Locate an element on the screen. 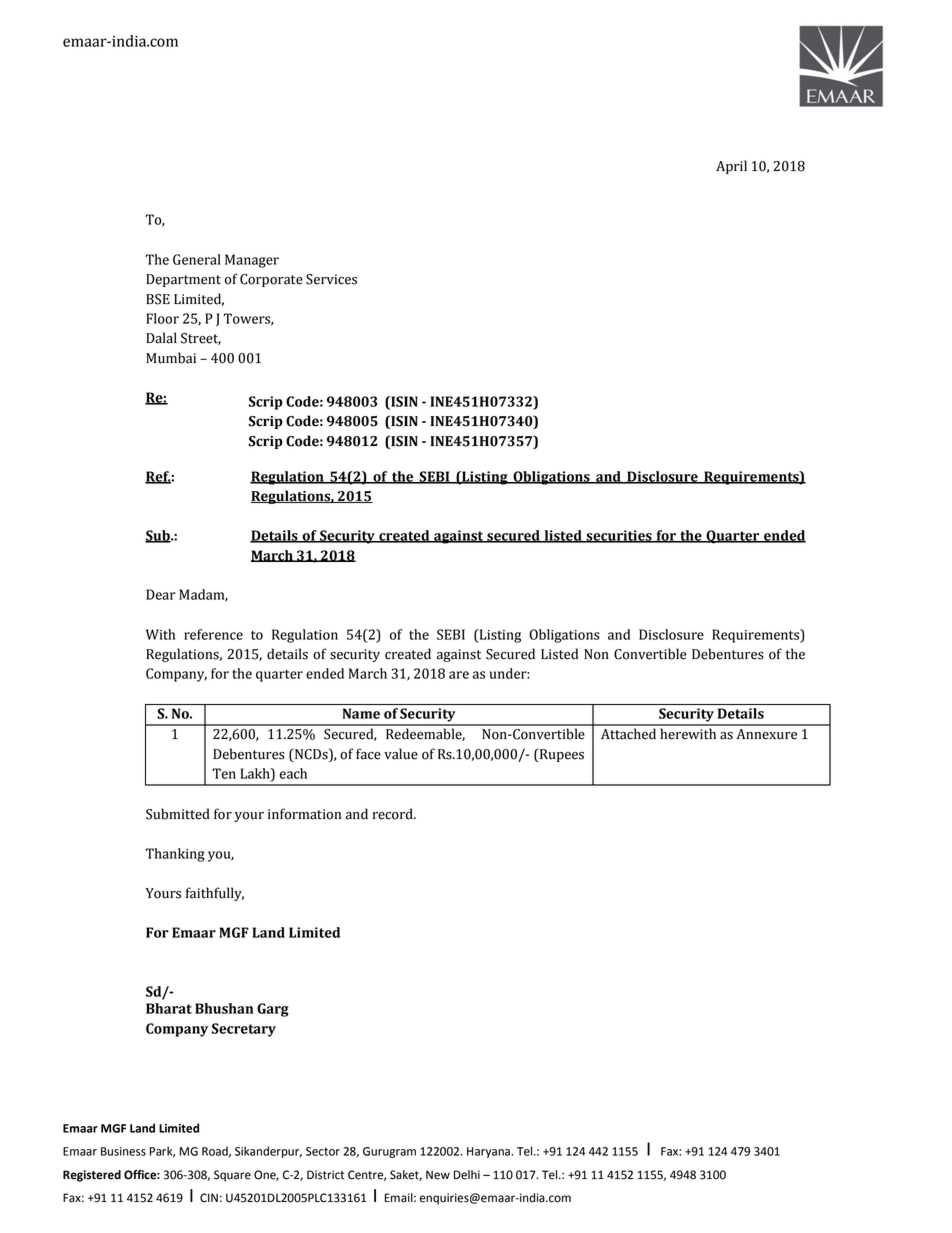  Name is located at coordinates (361, 713).
